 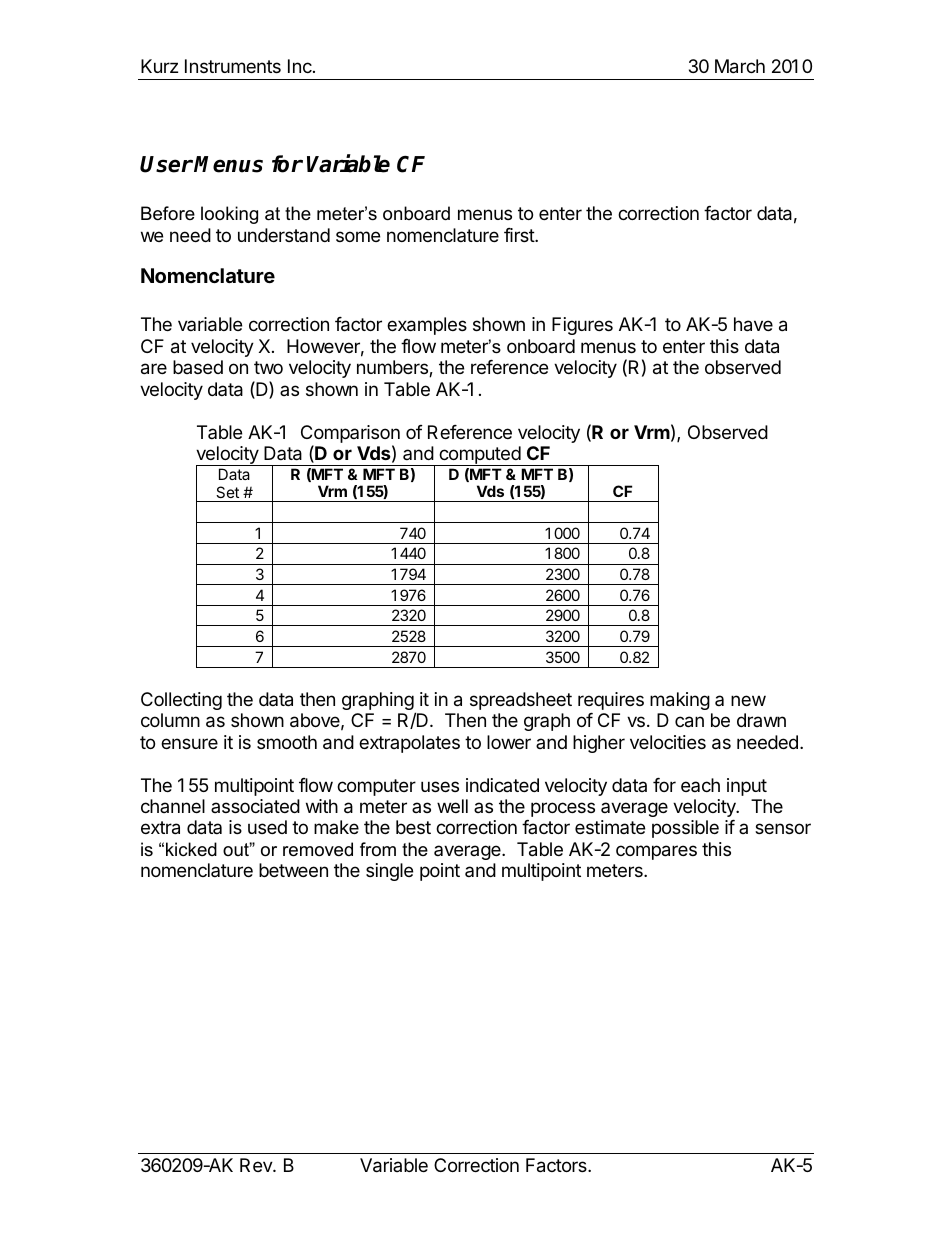 What do you see at coordinates (509, 742) in the image?
I see `lower` at bounding box center [509, 742].
